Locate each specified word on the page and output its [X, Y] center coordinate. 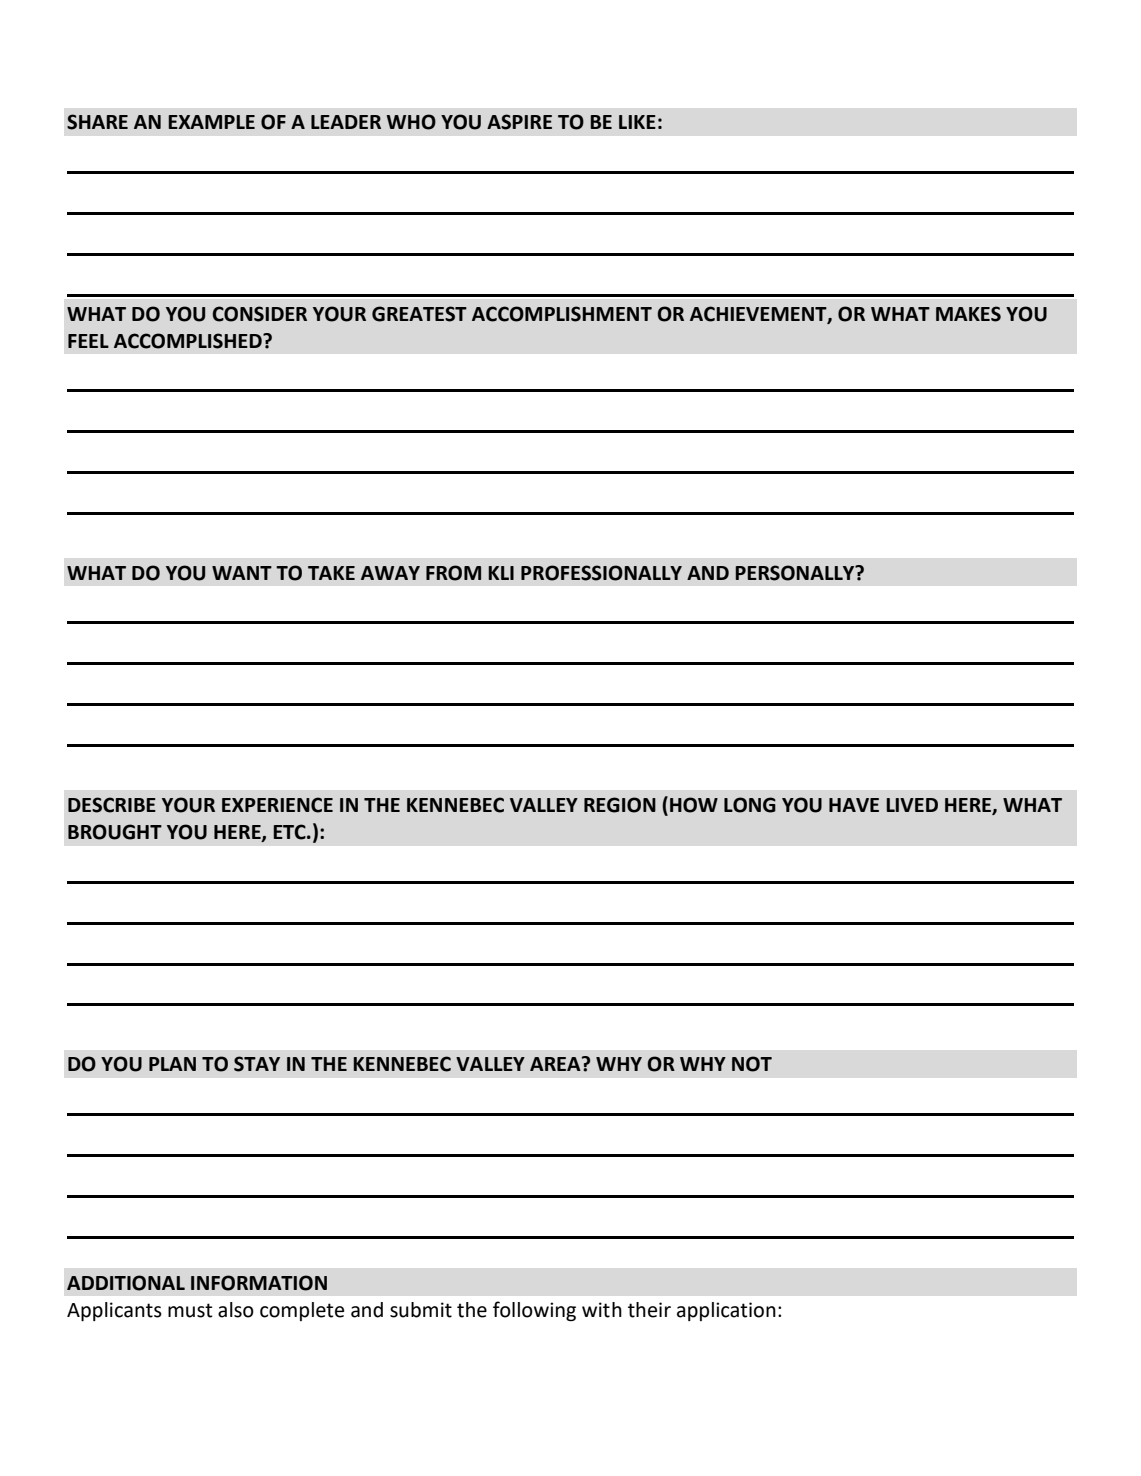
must [190, 1310]
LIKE [637, 122]
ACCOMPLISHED [189, 341]
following [534, 1311]
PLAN [172, 1064]
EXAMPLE [211, 122]
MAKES [968, 314]
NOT [752, 1064]
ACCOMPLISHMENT [562, 314]
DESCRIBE [112, 805]
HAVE [854, 805]
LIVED [912, 805]
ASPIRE [519, 122]
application [726, 1311]
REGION [620, 805]
